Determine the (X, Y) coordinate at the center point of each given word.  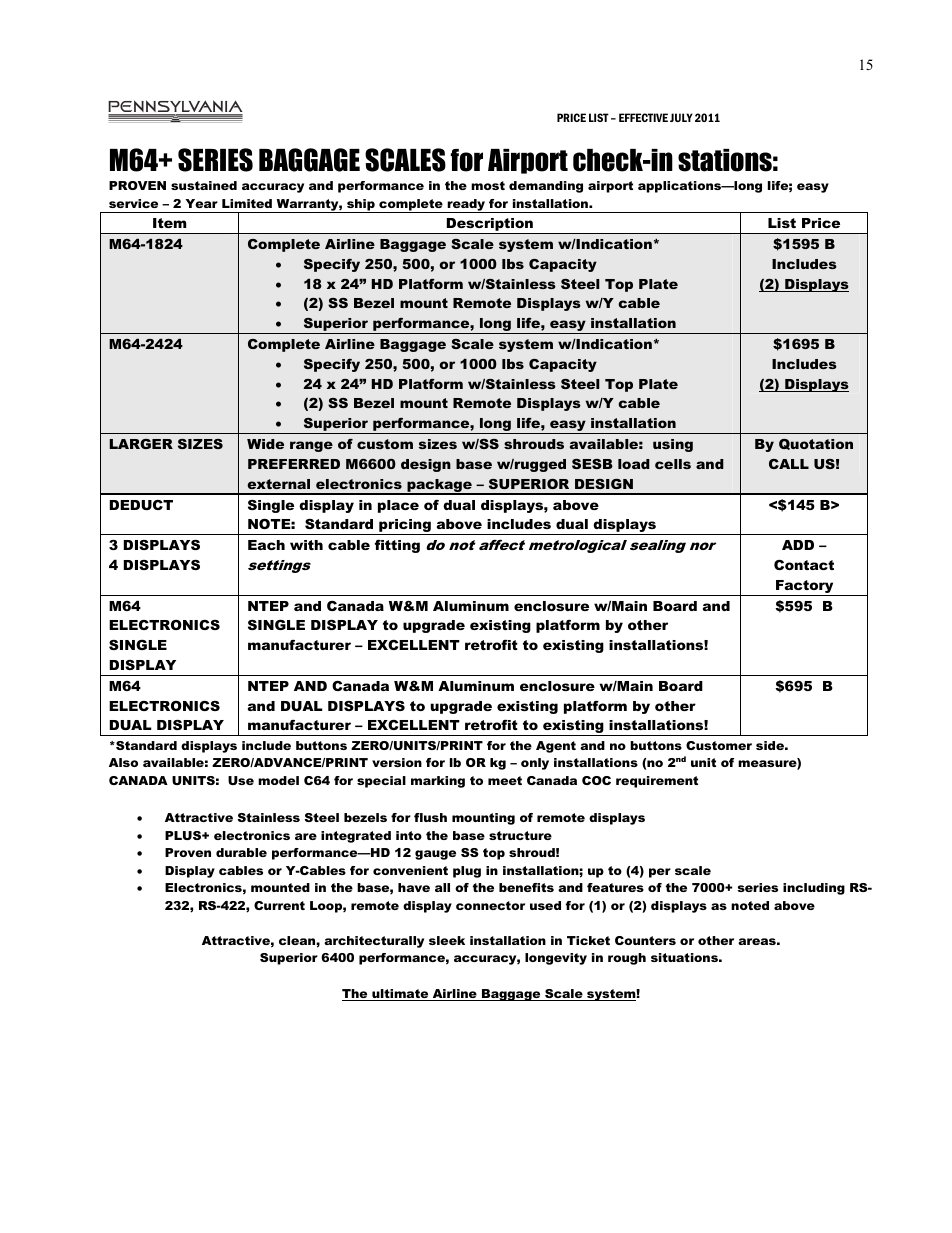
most (488, 185)
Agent (556, 747)
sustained (204, 185)
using (673, 445)
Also (123, 762)
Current (279, 905)
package (439, 486)
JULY (681, 117)
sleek (447, 940)
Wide (265, 444)
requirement (657, 782)
